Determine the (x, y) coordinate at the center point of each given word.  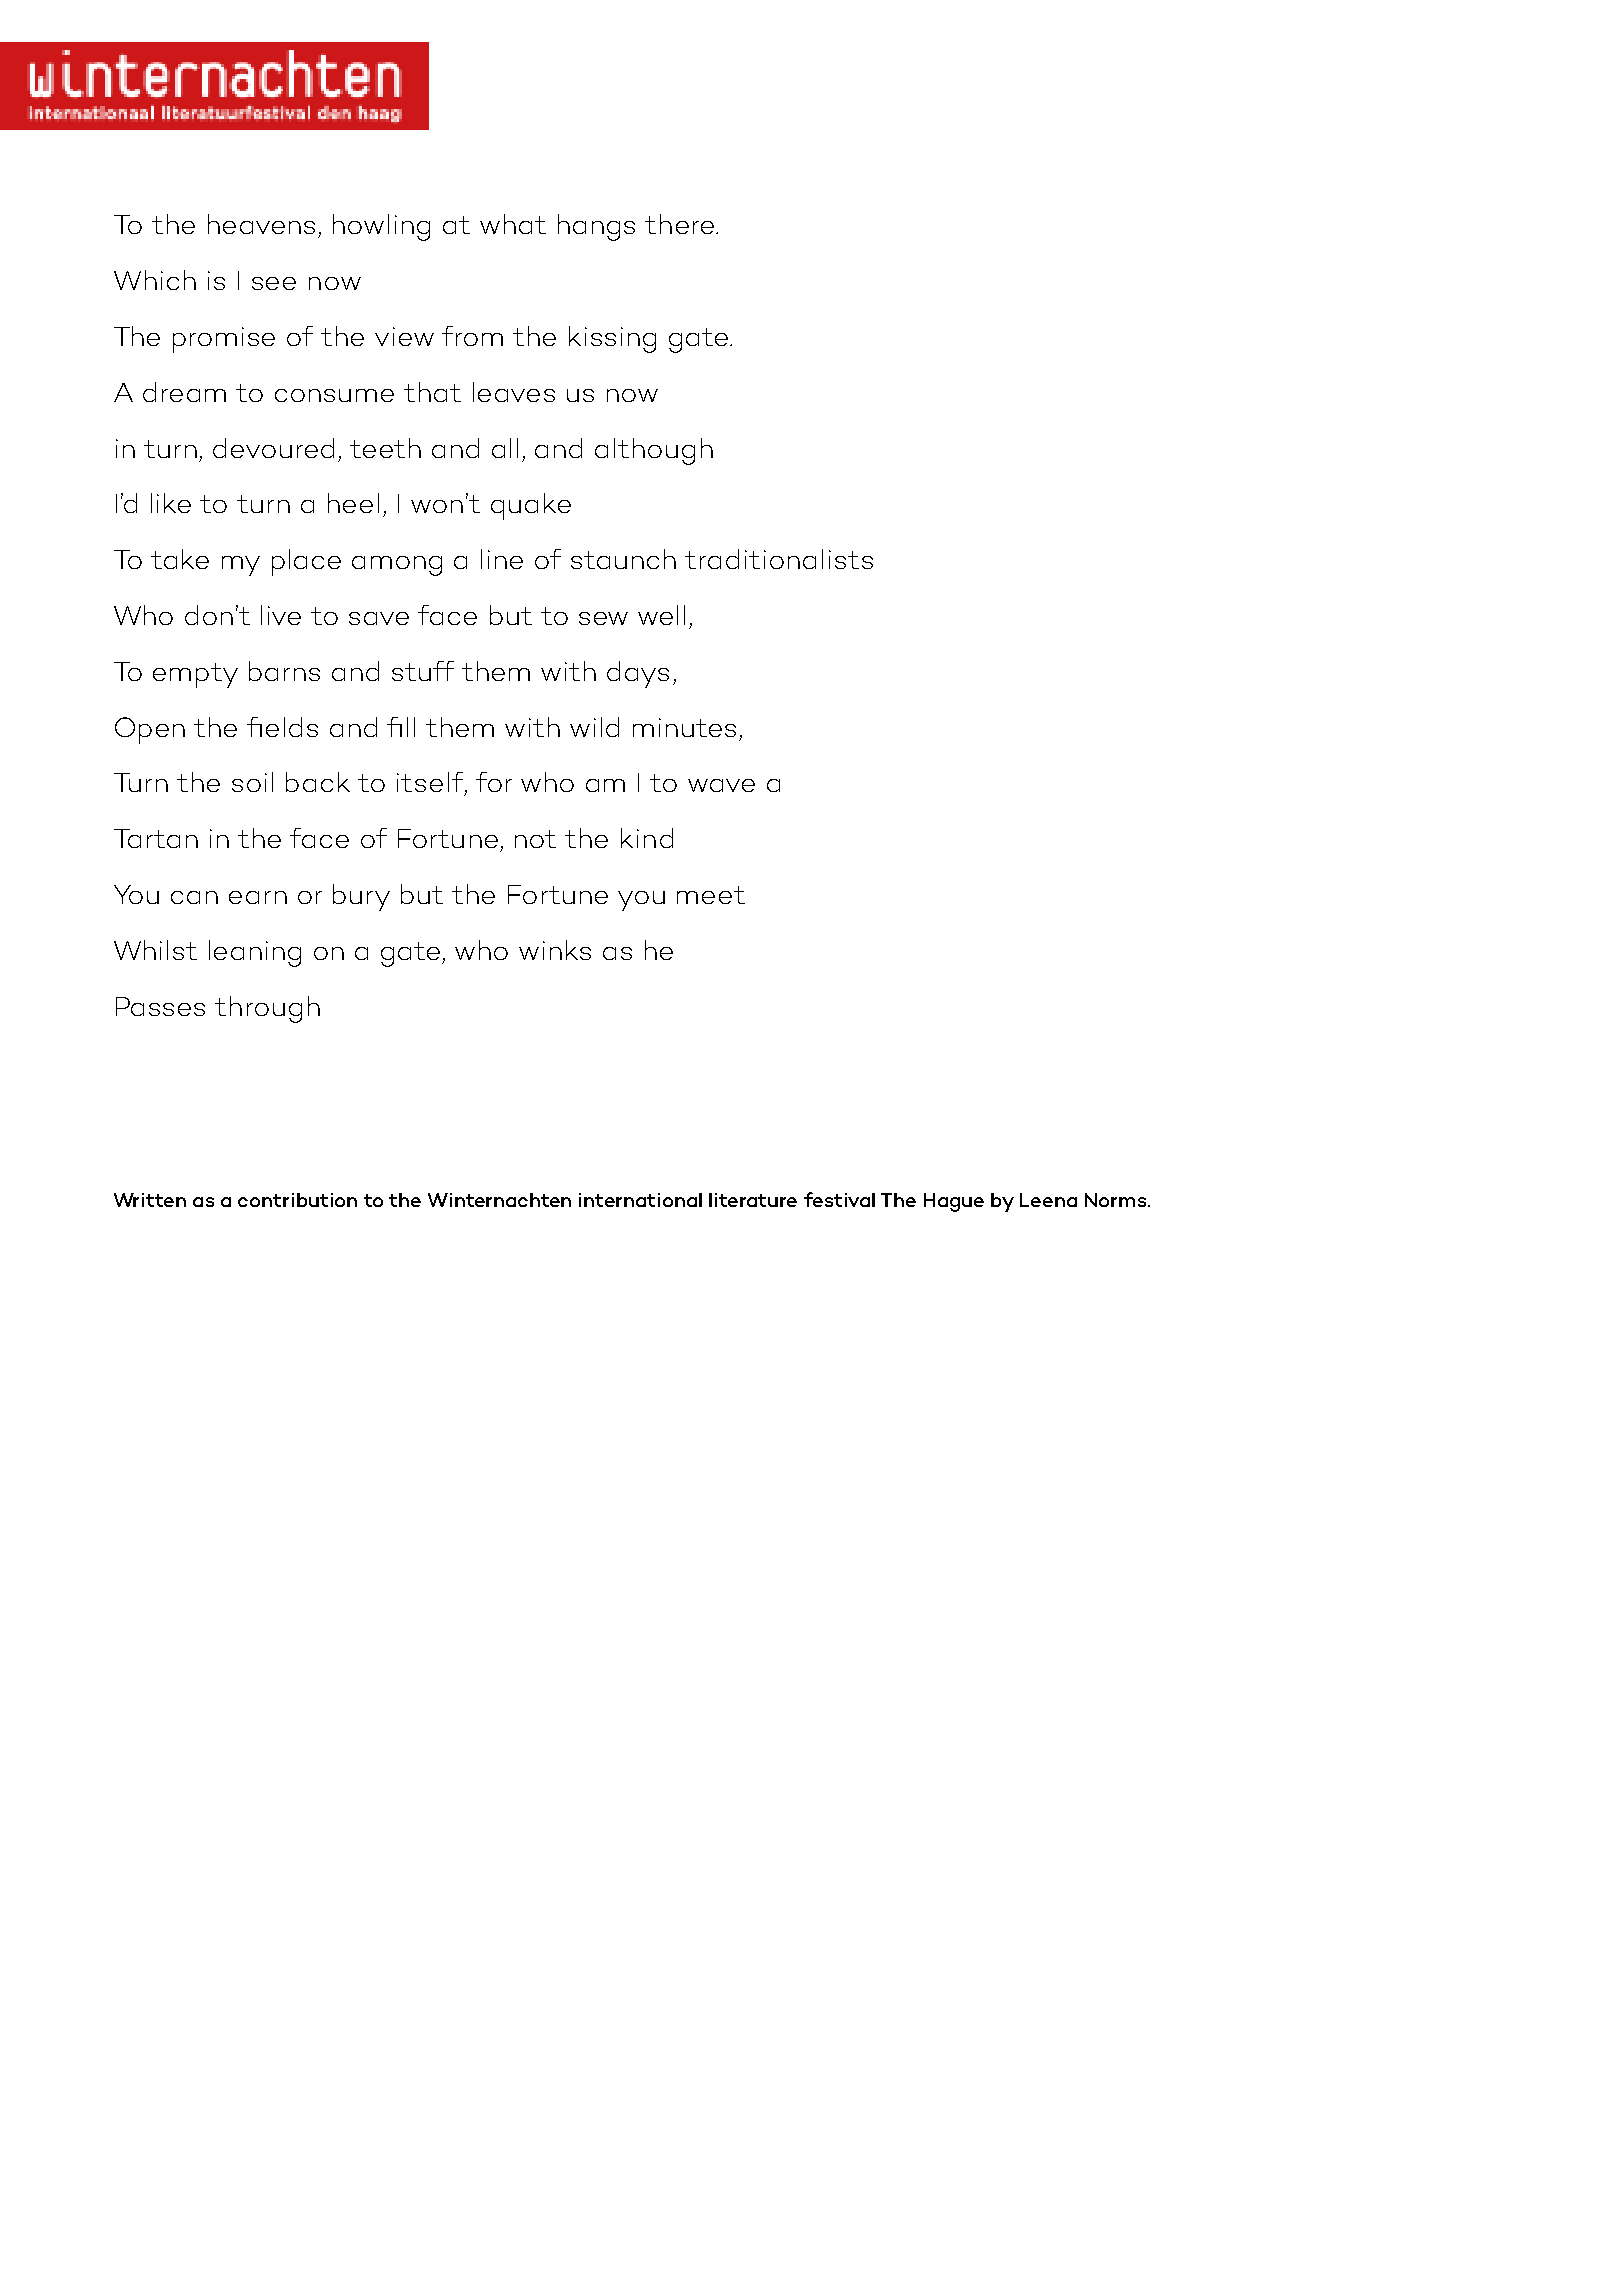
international (640, 1200)
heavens (261, 224)
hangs (596, 227)
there (681, 224)
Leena (1048, 1200)
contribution (297, 1200)
